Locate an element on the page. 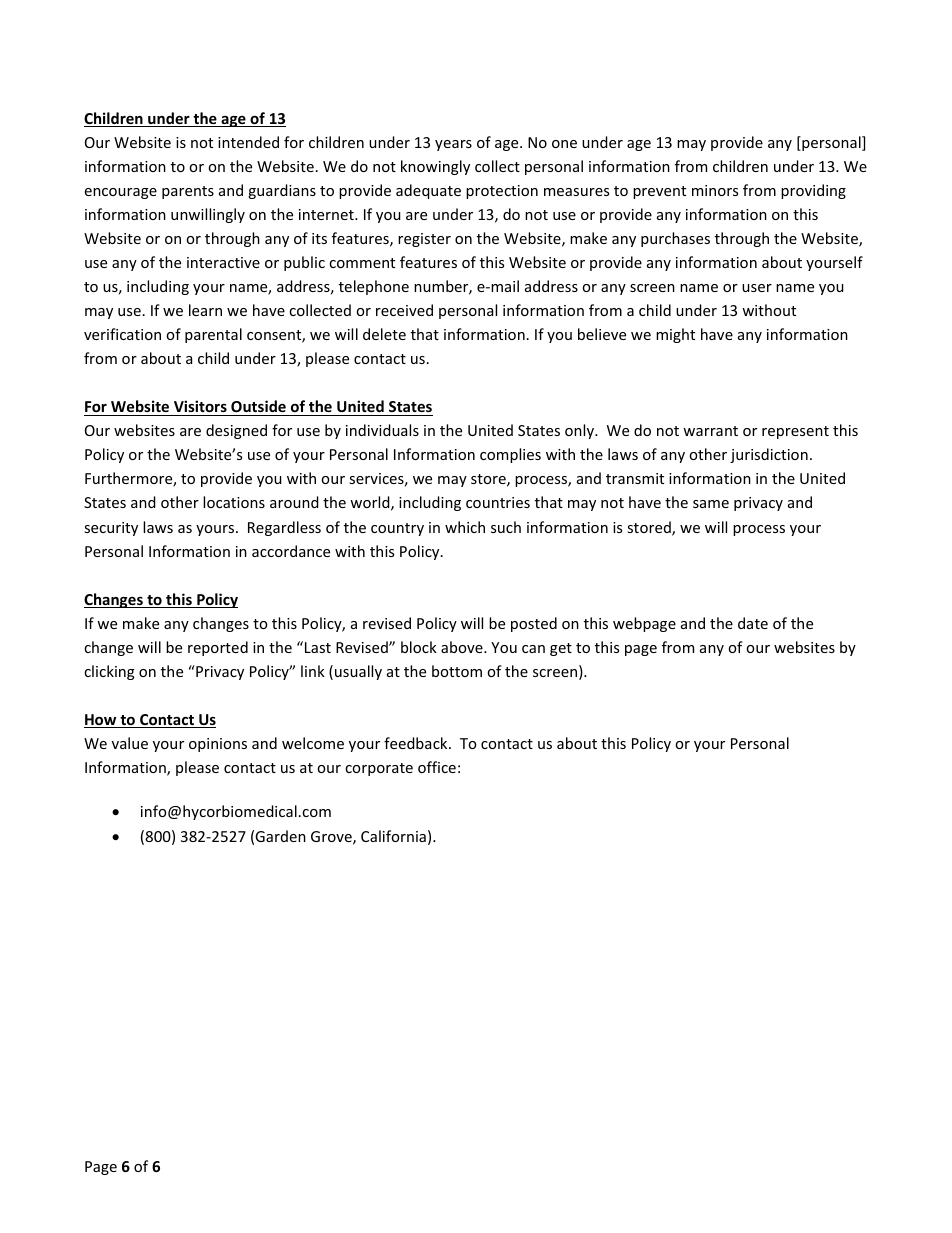  individuals is located at coordinates (382, 430).
